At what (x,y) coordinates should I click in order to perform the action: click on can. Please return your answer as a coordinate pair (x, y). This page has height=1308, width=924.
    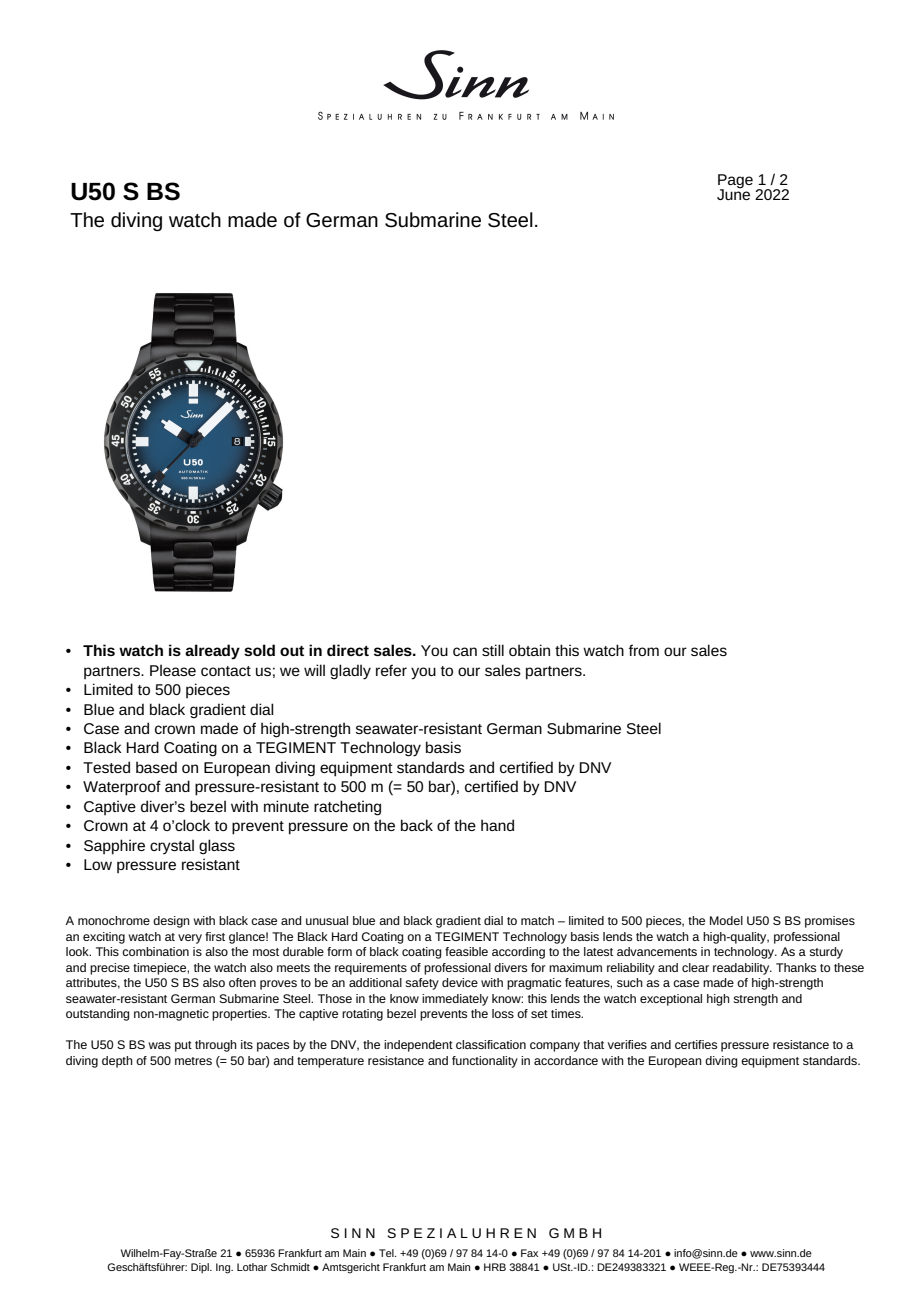
    Looking at the image, I should click on (465, 651).
